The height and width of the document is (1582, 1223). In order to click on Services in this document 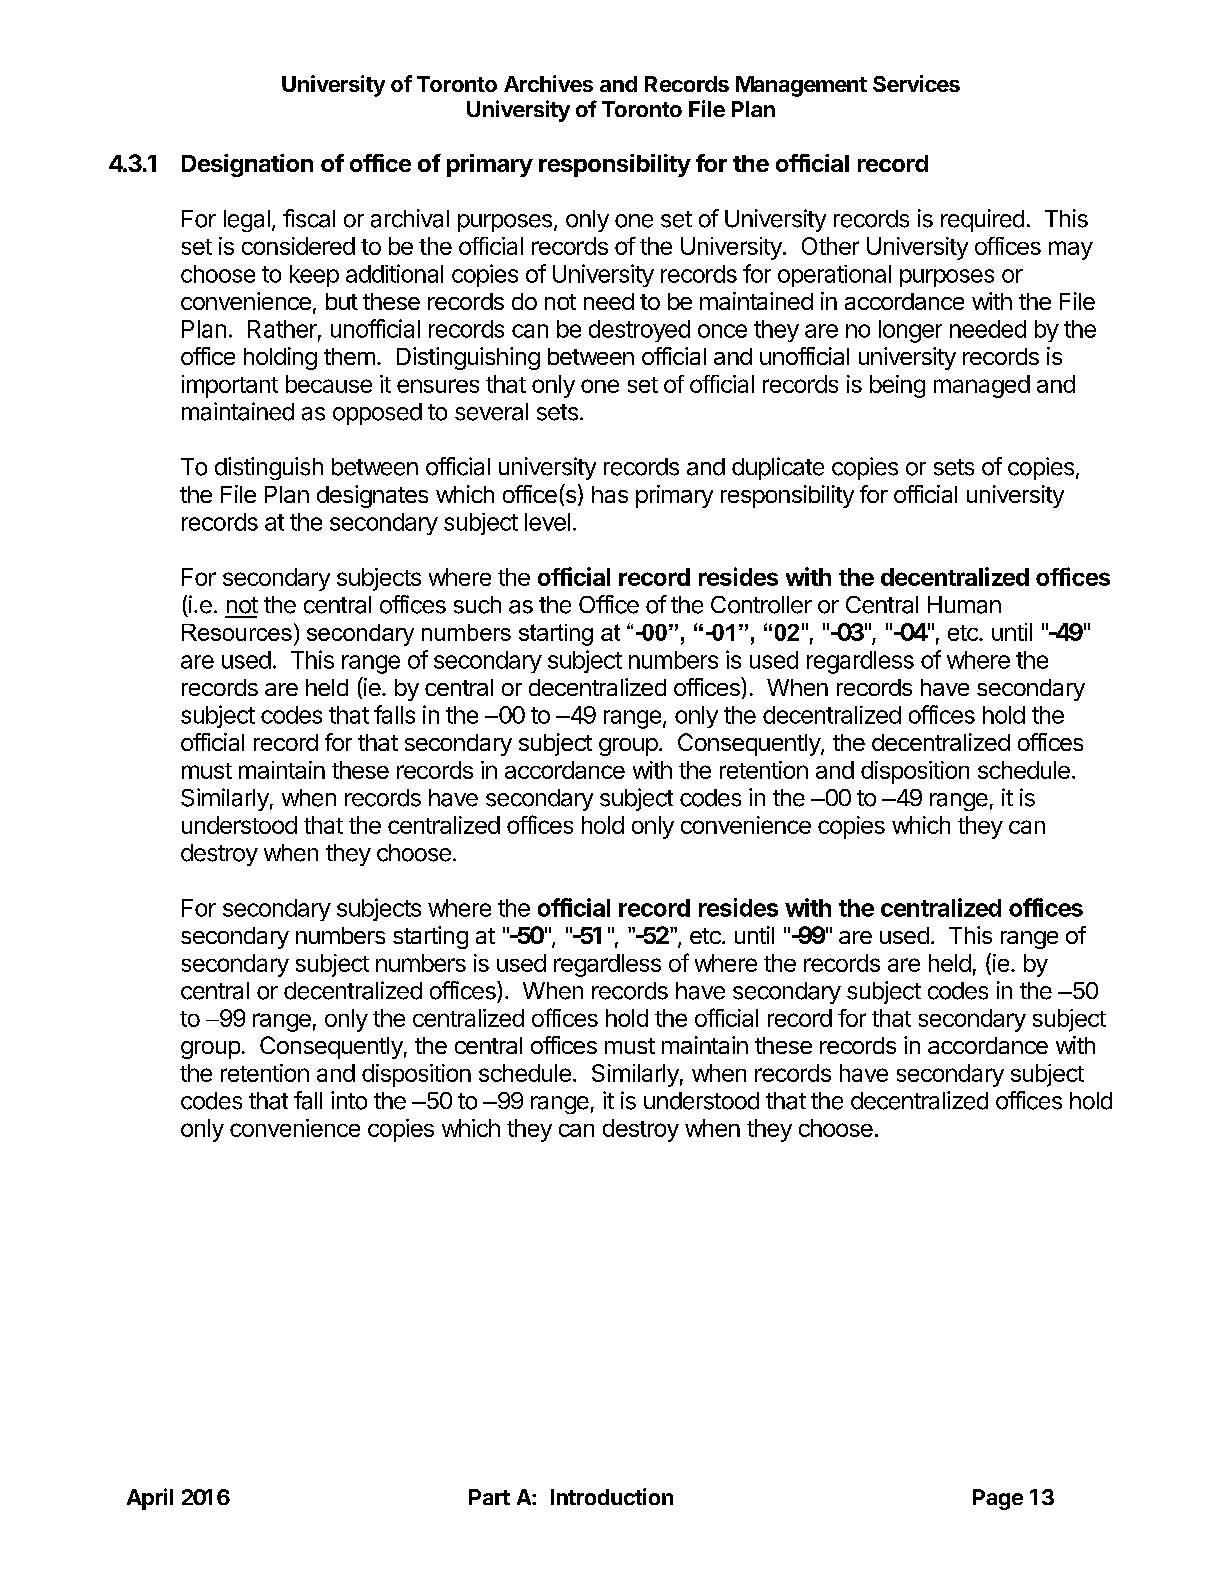, I will do `click(916, 83)`.
